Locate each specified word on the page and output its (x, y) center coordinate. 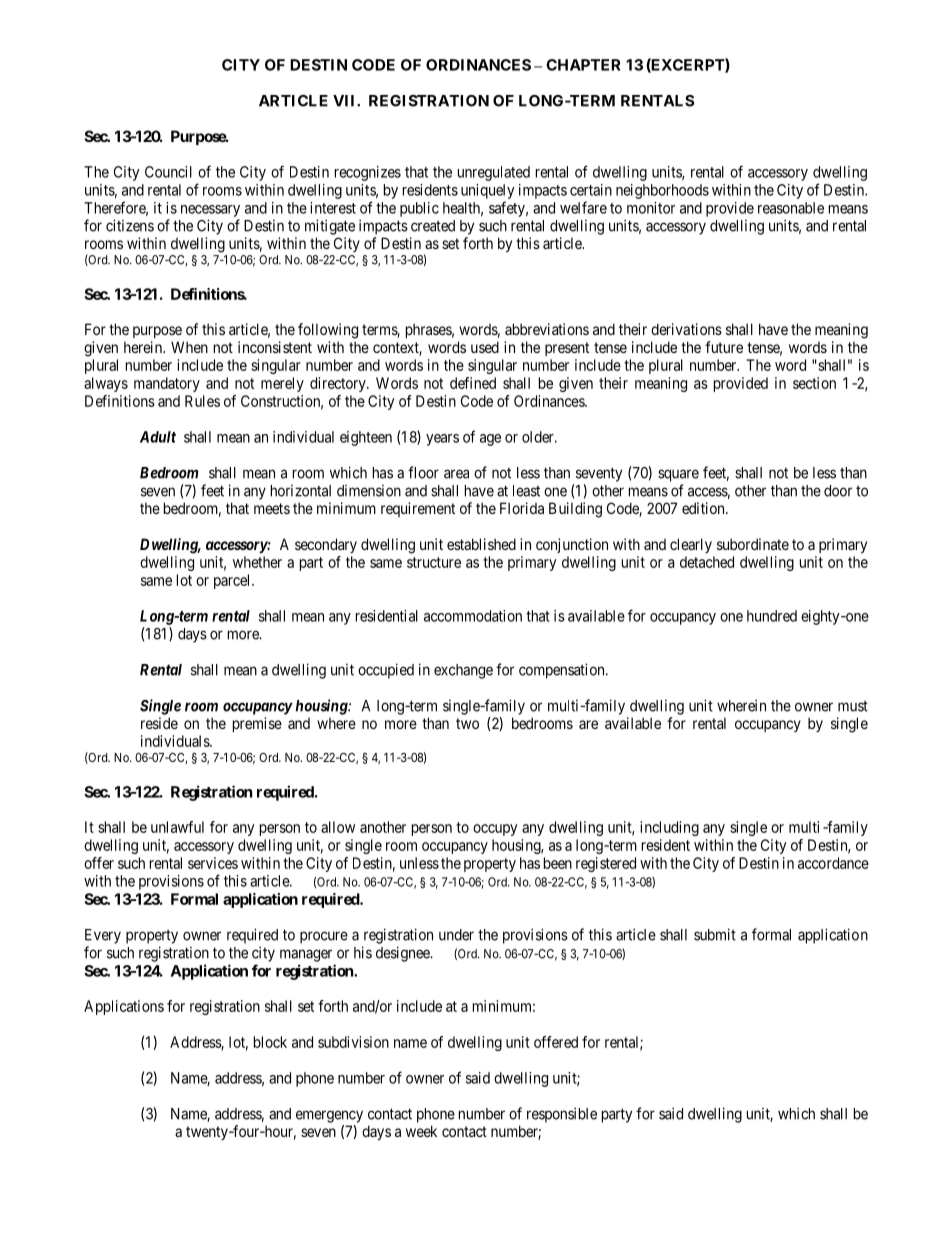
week (421, 1131)
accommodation (473, 616)
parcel (233, 581)
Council (168, 172)
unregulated (494, 173)
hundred (772, 616)
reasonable (791, 208)
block (270, 1042)
